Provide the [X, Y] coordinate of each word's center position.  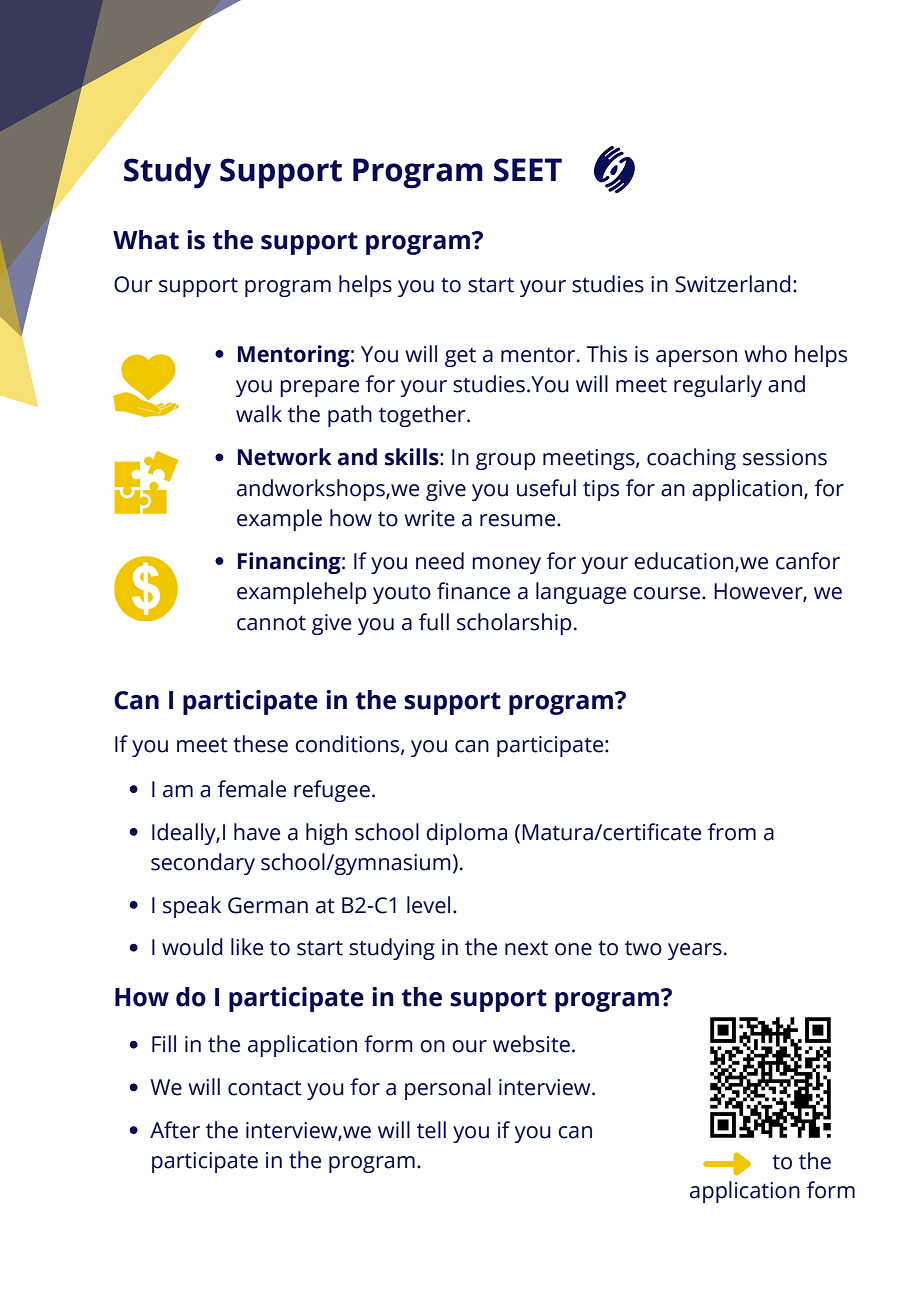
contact [265, 1088]
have [257, 832]
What [146, 240]
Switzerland [733, 284]
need [440, 561]
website [531, 1044]
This [606, 354]
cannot [271, 623]
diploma [467, 834]
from [732, 832]
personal [448, 1089]
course [668, 593]
